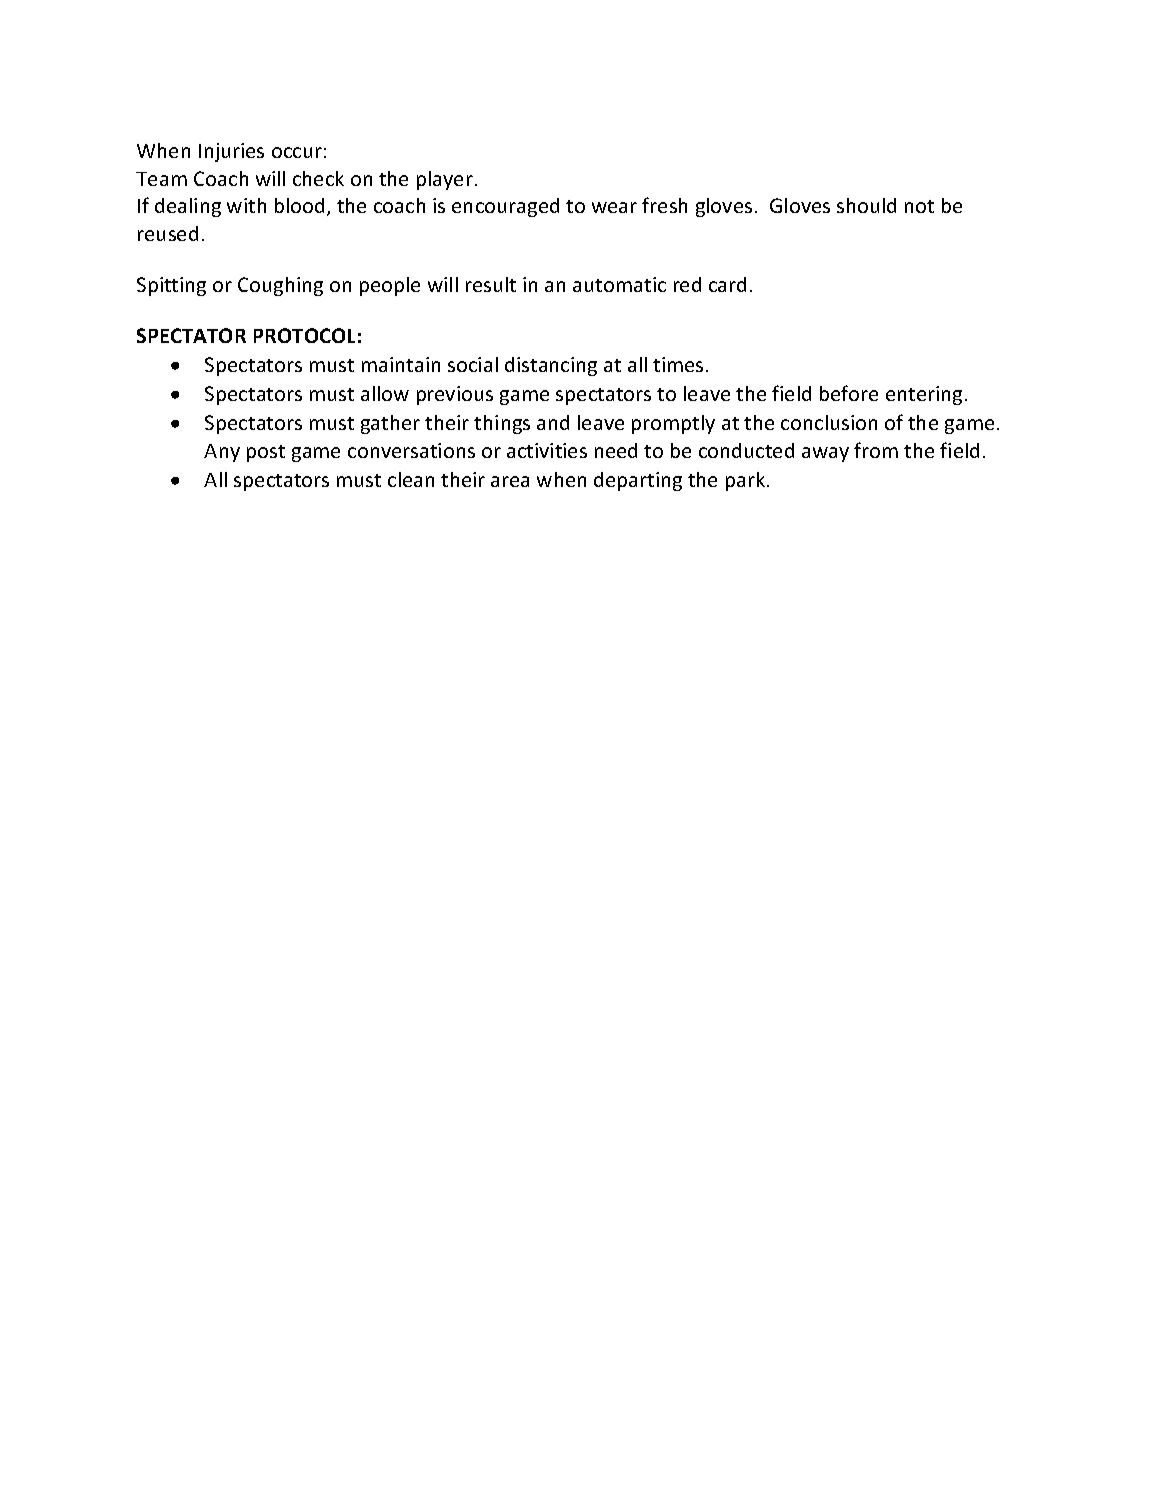 The height and width of the screenshot is (1503, 1161). Describe the element at coordinates (510, 481) in the screenshot. I see `area` at that location.
